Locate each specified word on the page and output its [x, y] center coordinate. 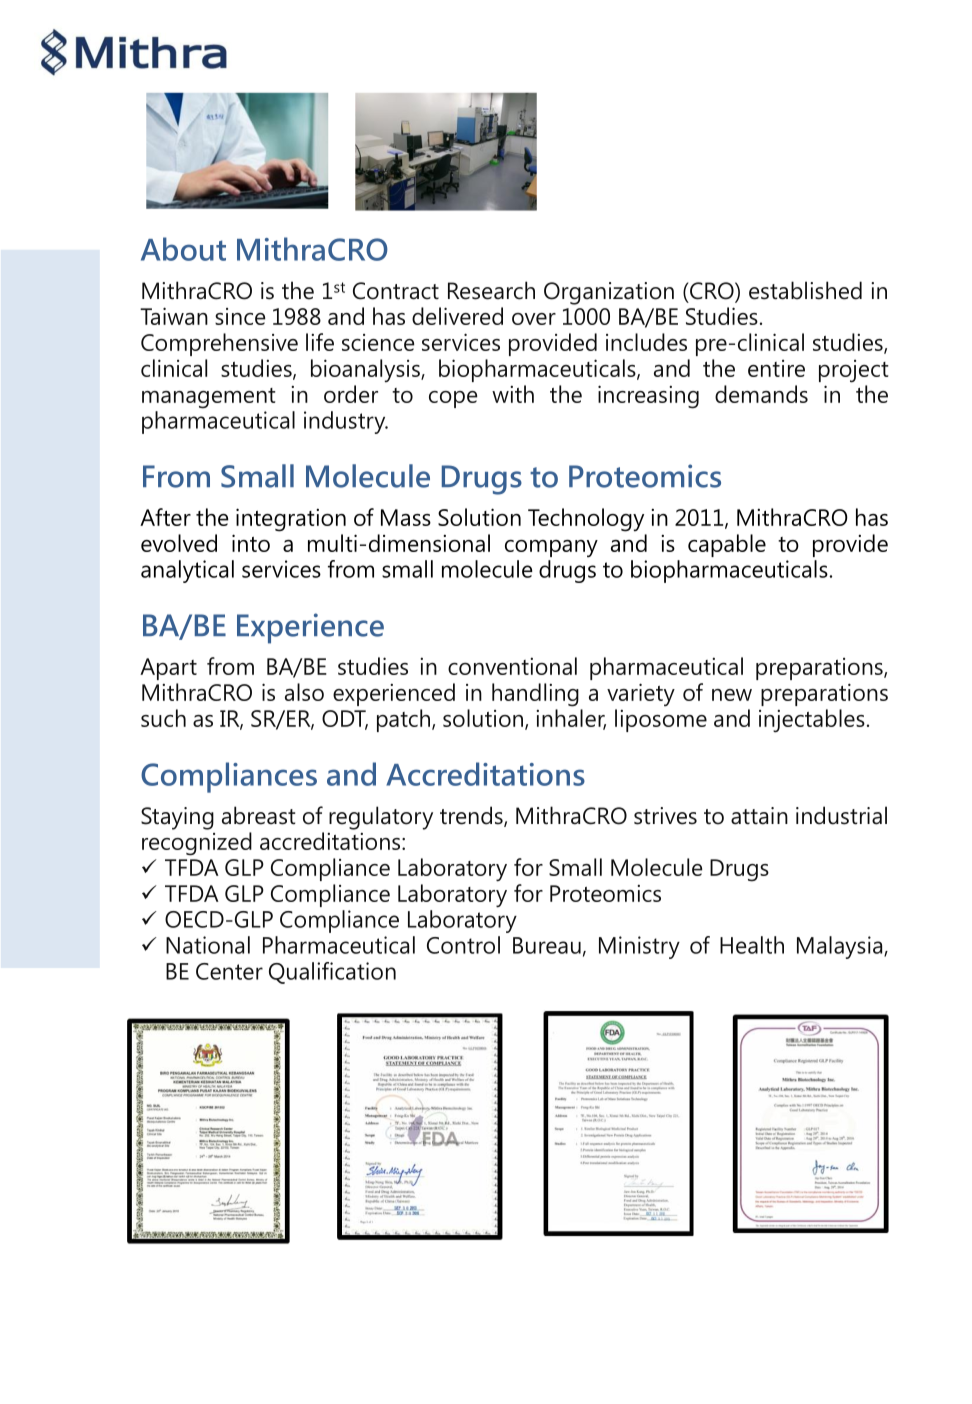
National [208, 945]
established [805, 290]
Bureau [547, 945]
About [183, 249]
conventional [512, 666]
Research [491, 290]
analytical [187, 571]
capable [727, 545]
